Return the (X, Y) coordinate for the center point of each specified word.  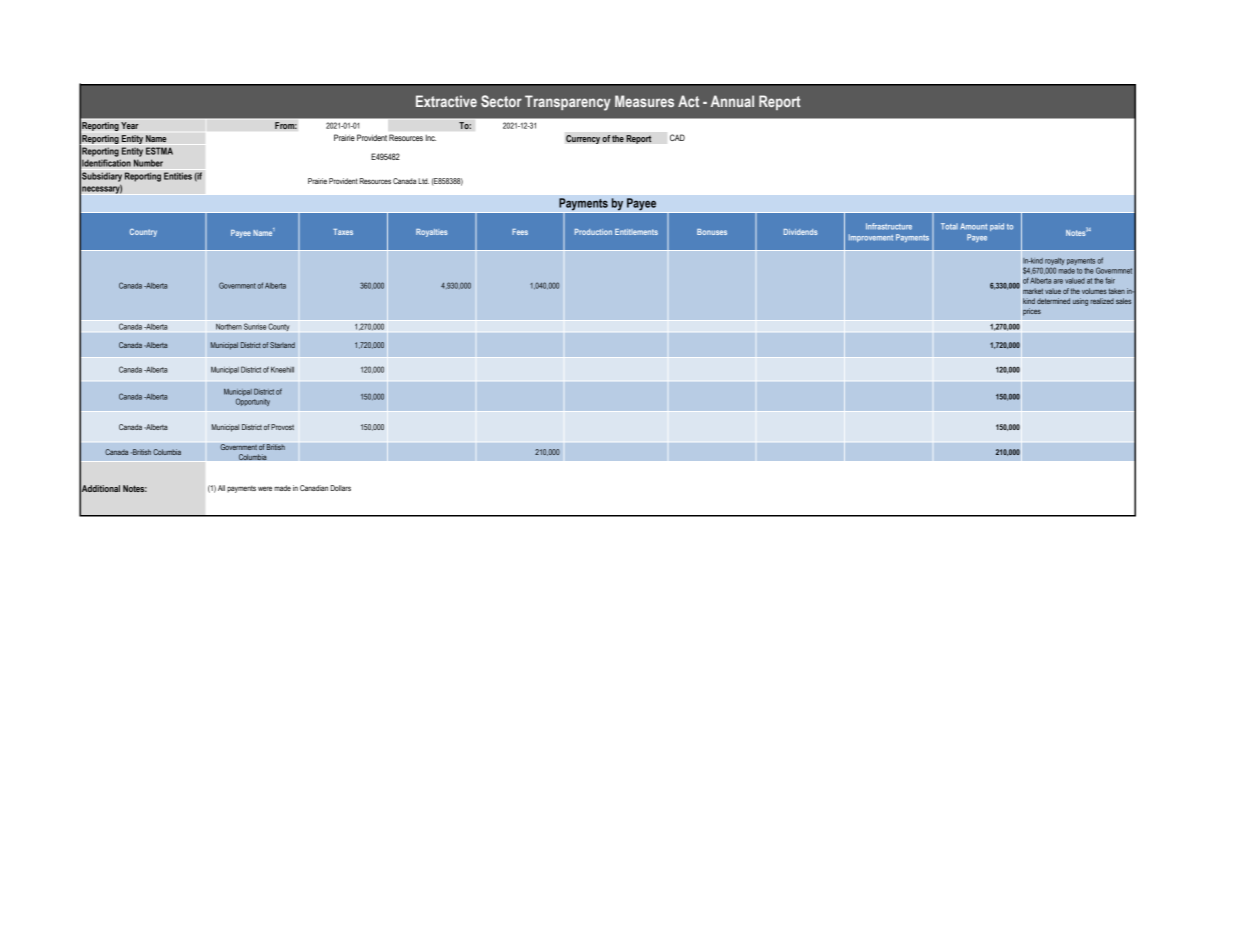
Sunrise (255, 326)
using (1080, 302)
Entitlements (636, 232)
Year (130, 125)
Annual (732, 101)
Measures (644, 101)
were (265, 488)
